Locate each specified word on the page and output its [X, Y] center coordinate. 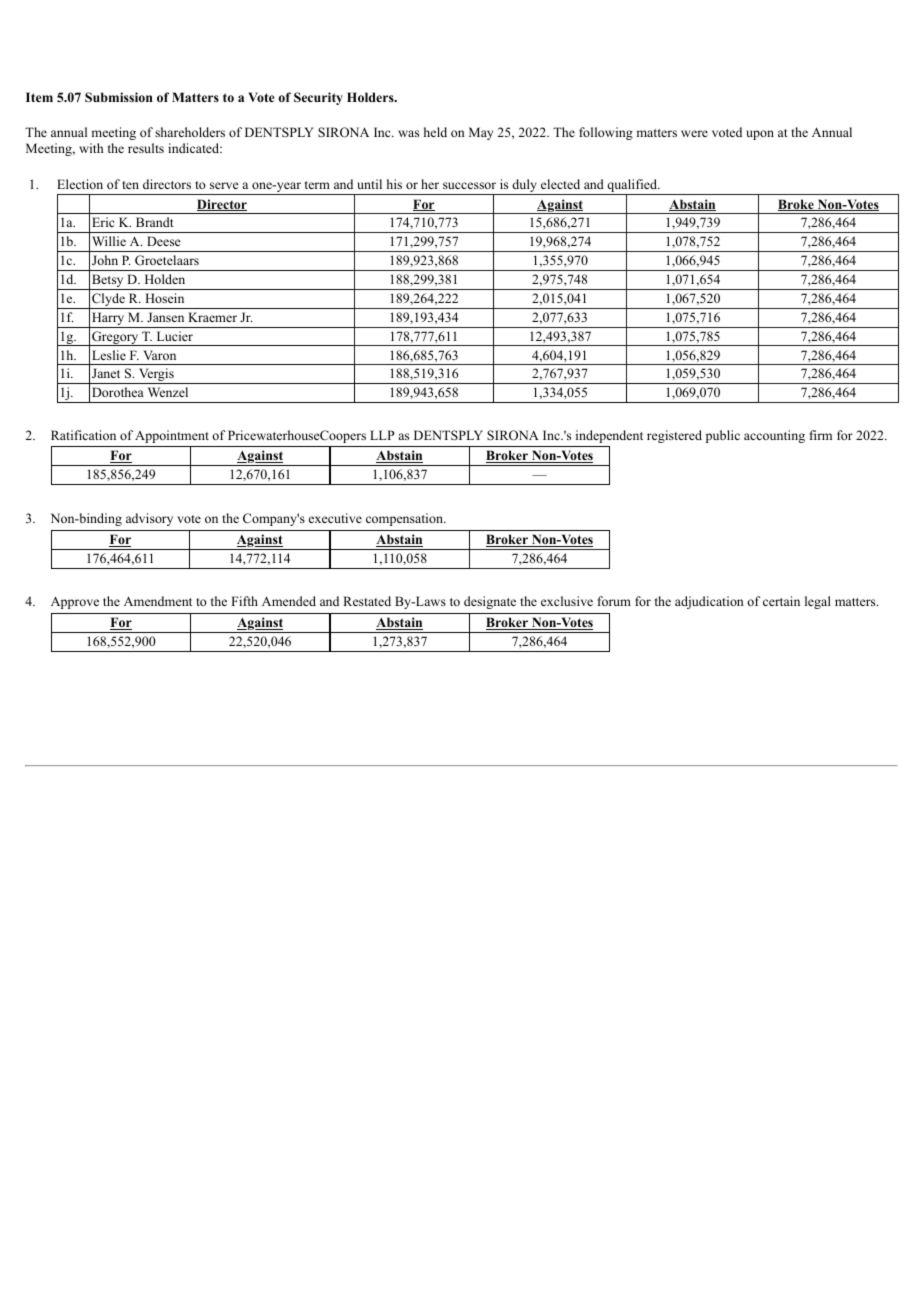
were [694, 133]
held [435, 132]
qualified [632, 187]
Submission [119, 97]
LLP [382, 435]
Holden [165, 279]
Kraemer [212, 317]
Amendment [158, 601]
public [723, 436]
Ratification [83, 435]
